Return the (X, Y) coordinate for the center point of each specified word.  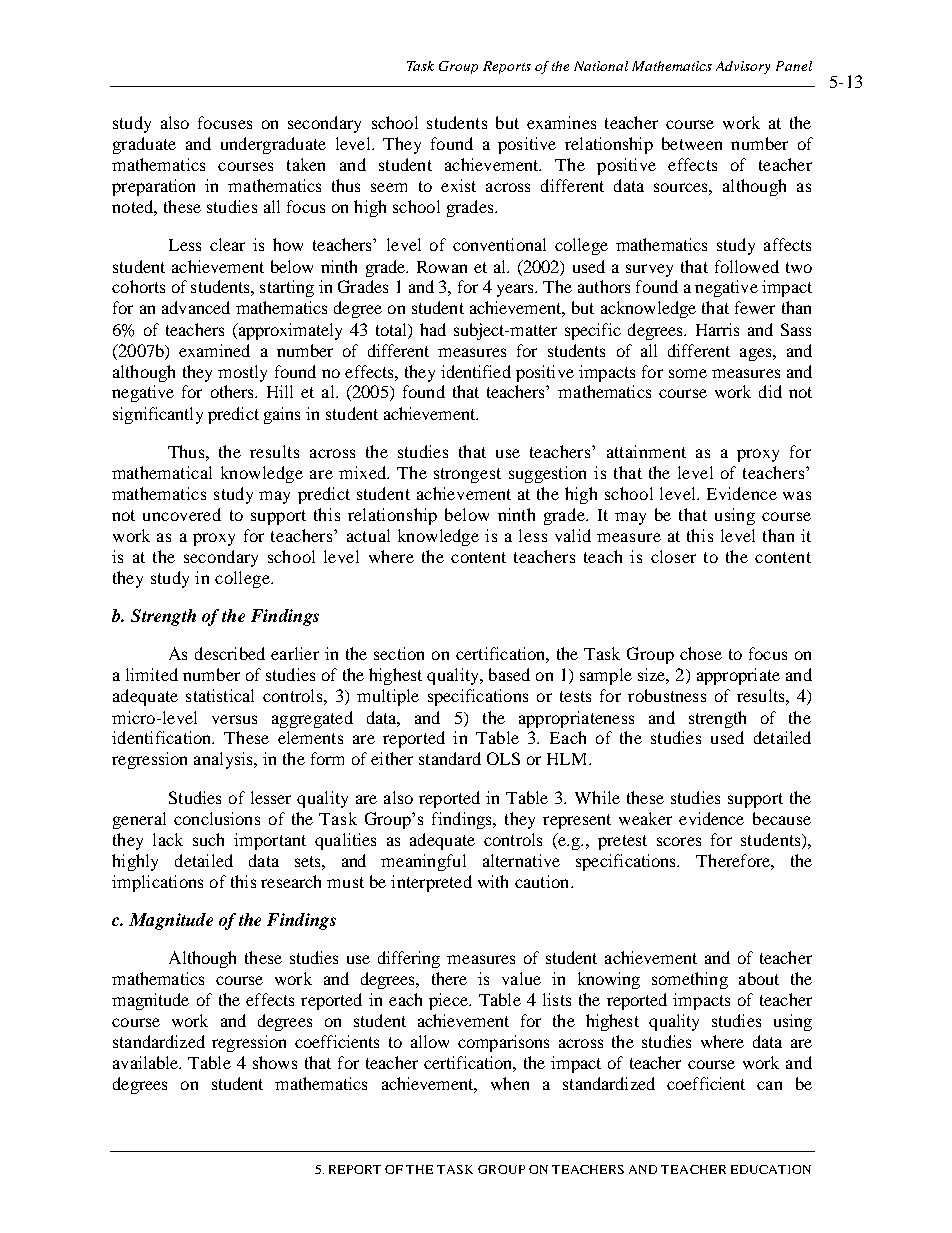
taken (306, 164)
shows (275, 1062)
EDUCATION (771, 1169)
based (509, 674)
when (510, 1083)
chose (701, 653)
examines (561, 122)
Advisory (743, 67)
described (230, 653)
